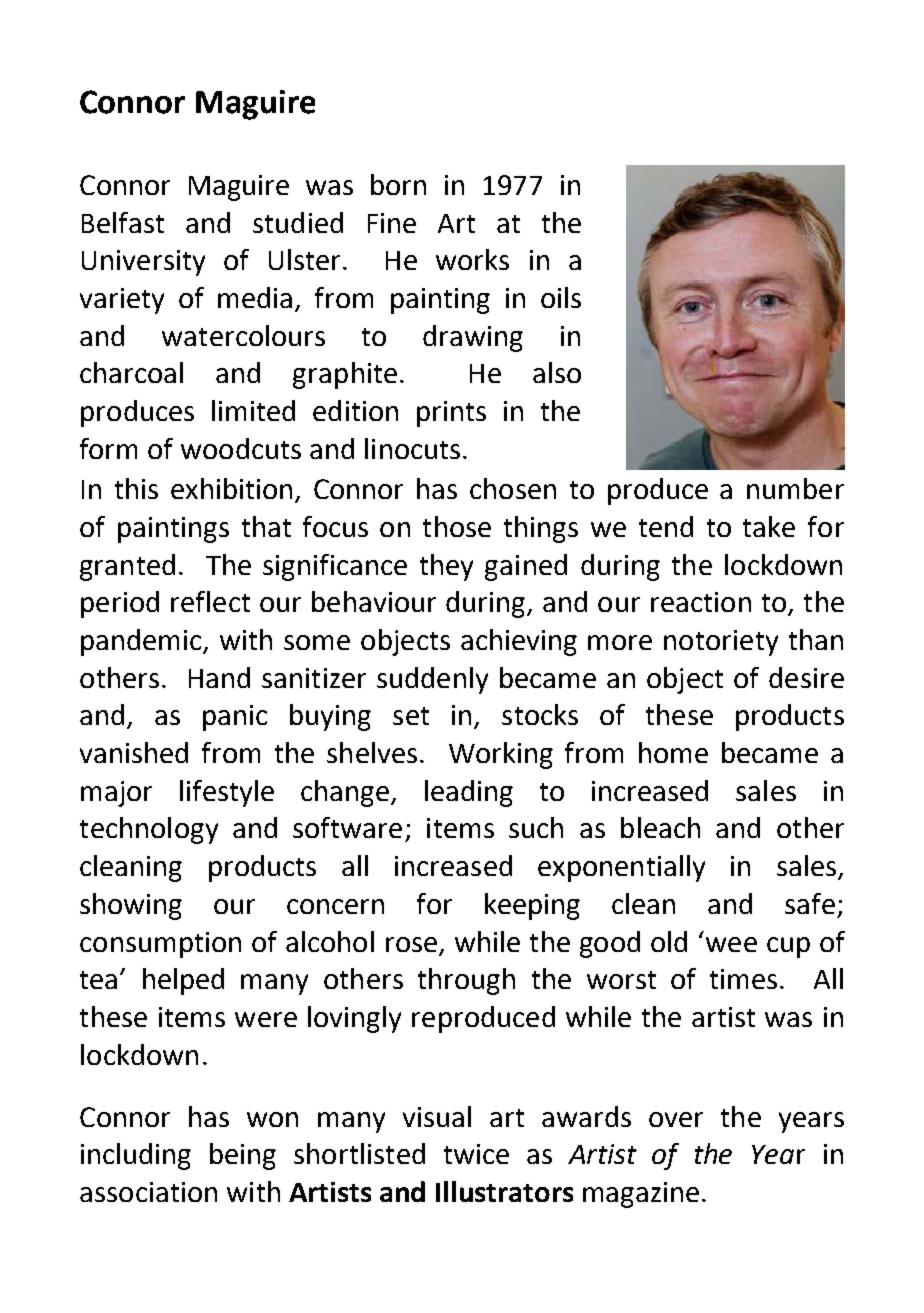 This document has width=924, height=1313. What do you see at coordinates (451, 414) in the document?
I see `prints` at bounding box center [451, 414].
